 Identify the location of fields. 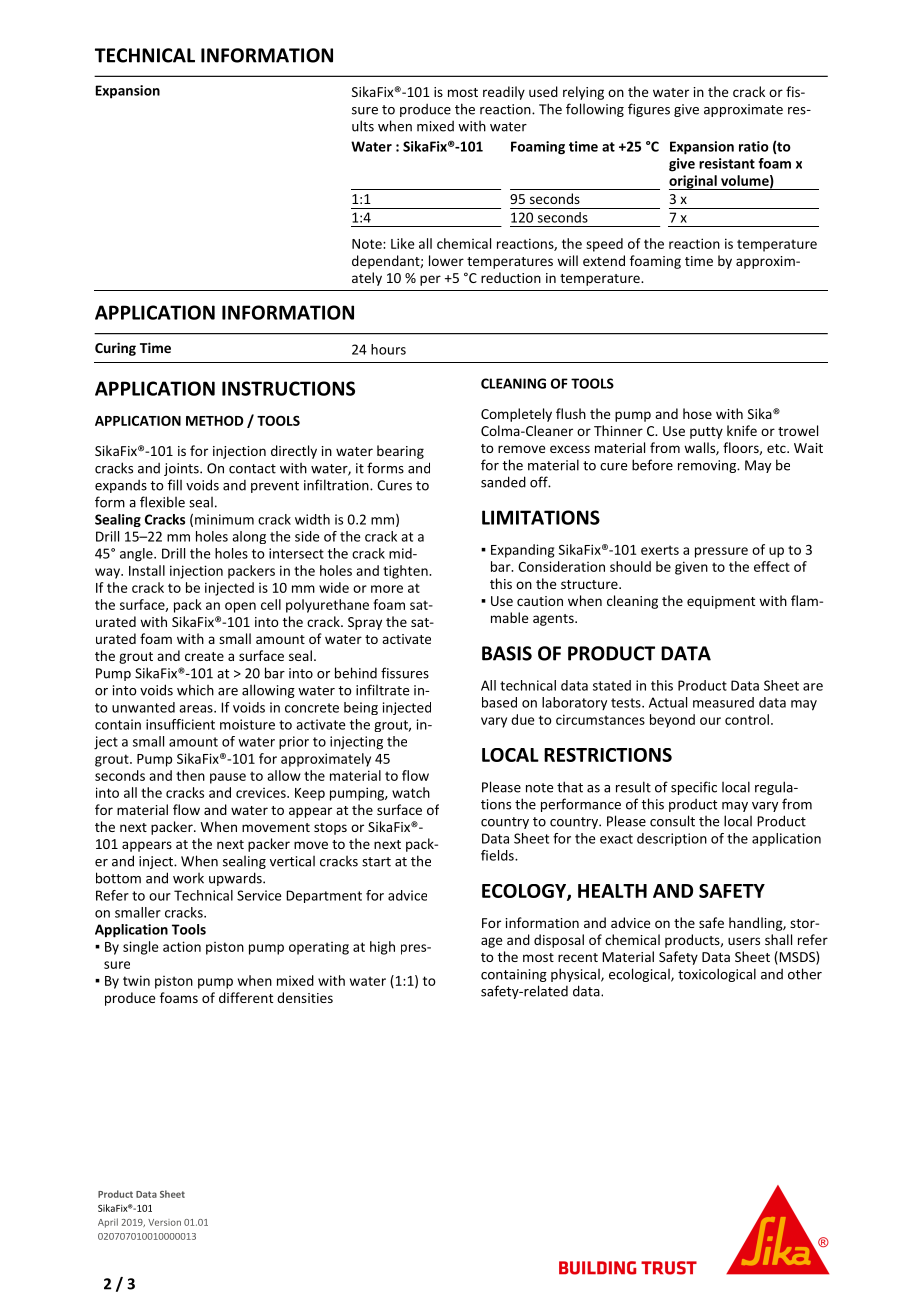
(498, 855).
